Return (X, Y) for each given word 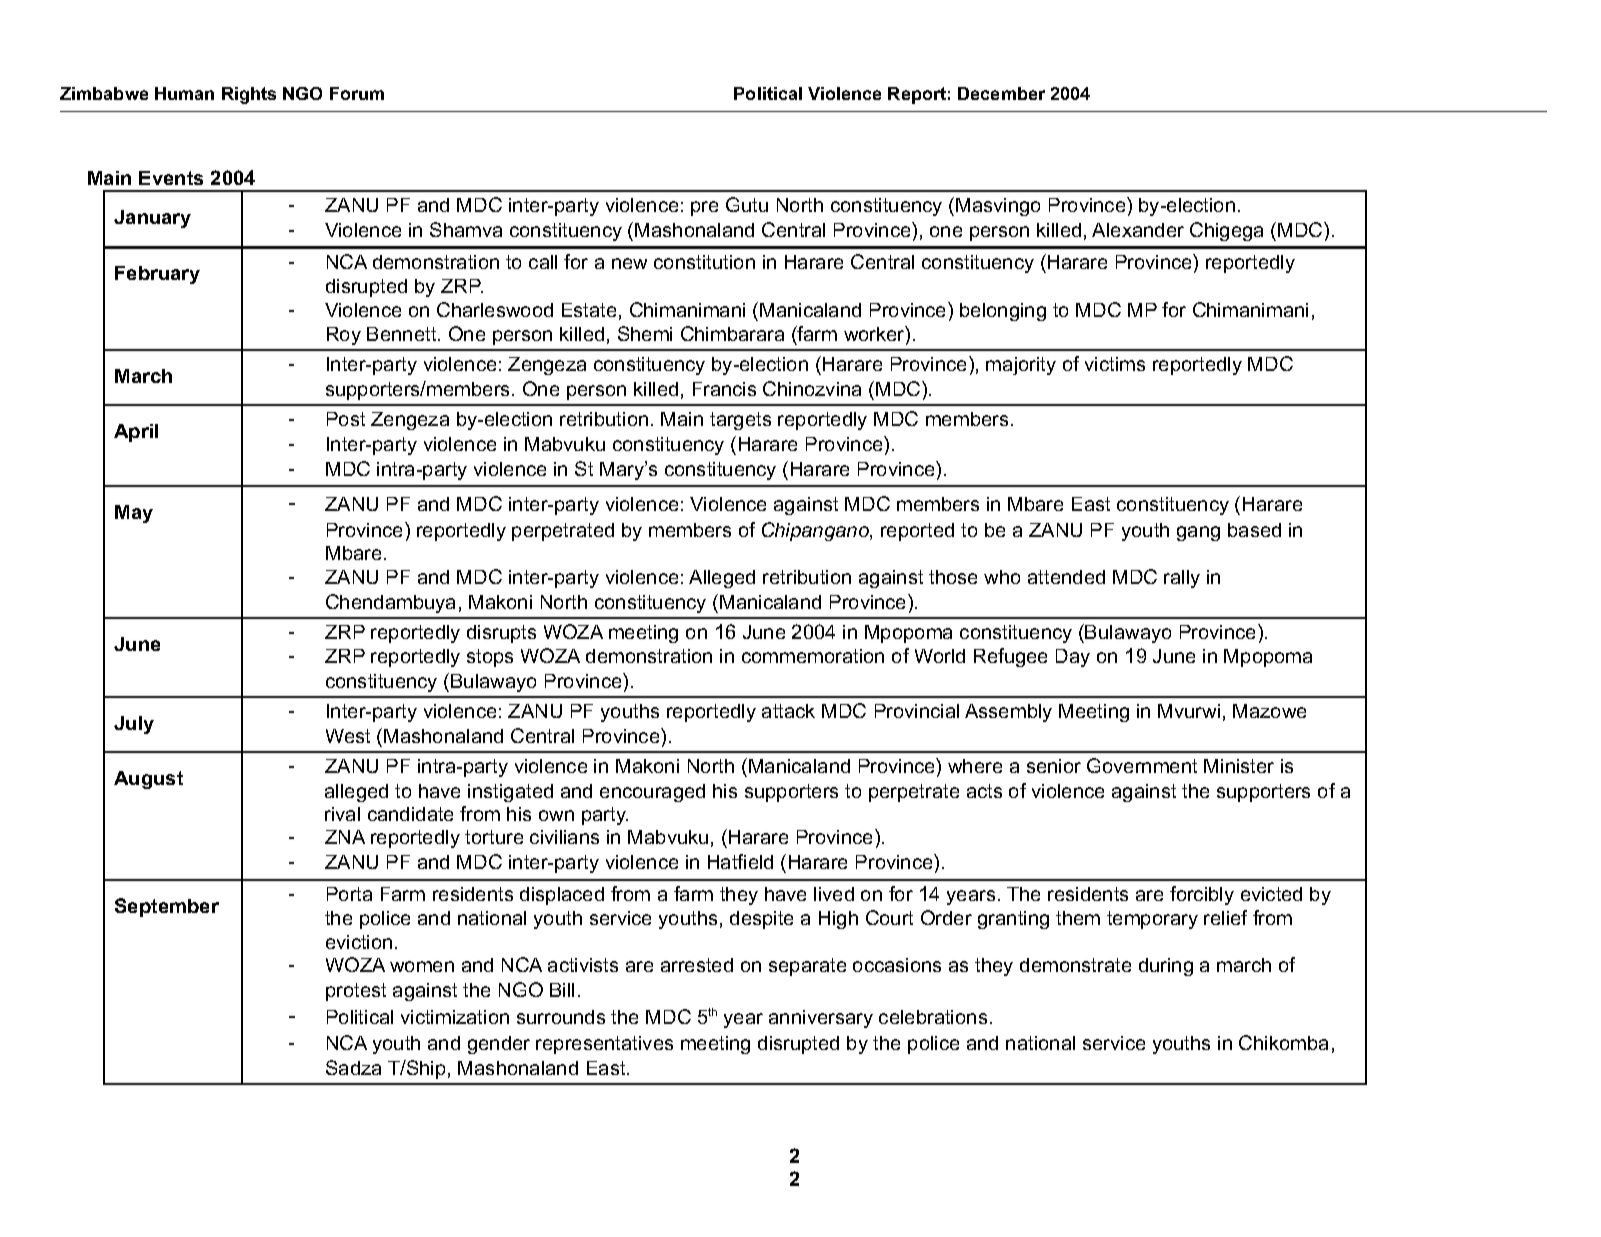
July (134, 725)
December (1001, 93)
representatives (604, 1045)
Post (346, 419)
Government (1142, 765)
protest (356, 992)
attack (788, 711)
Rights (249, 95)
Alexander (1138, 230)
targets (740, 421)
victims (1115, 364)
